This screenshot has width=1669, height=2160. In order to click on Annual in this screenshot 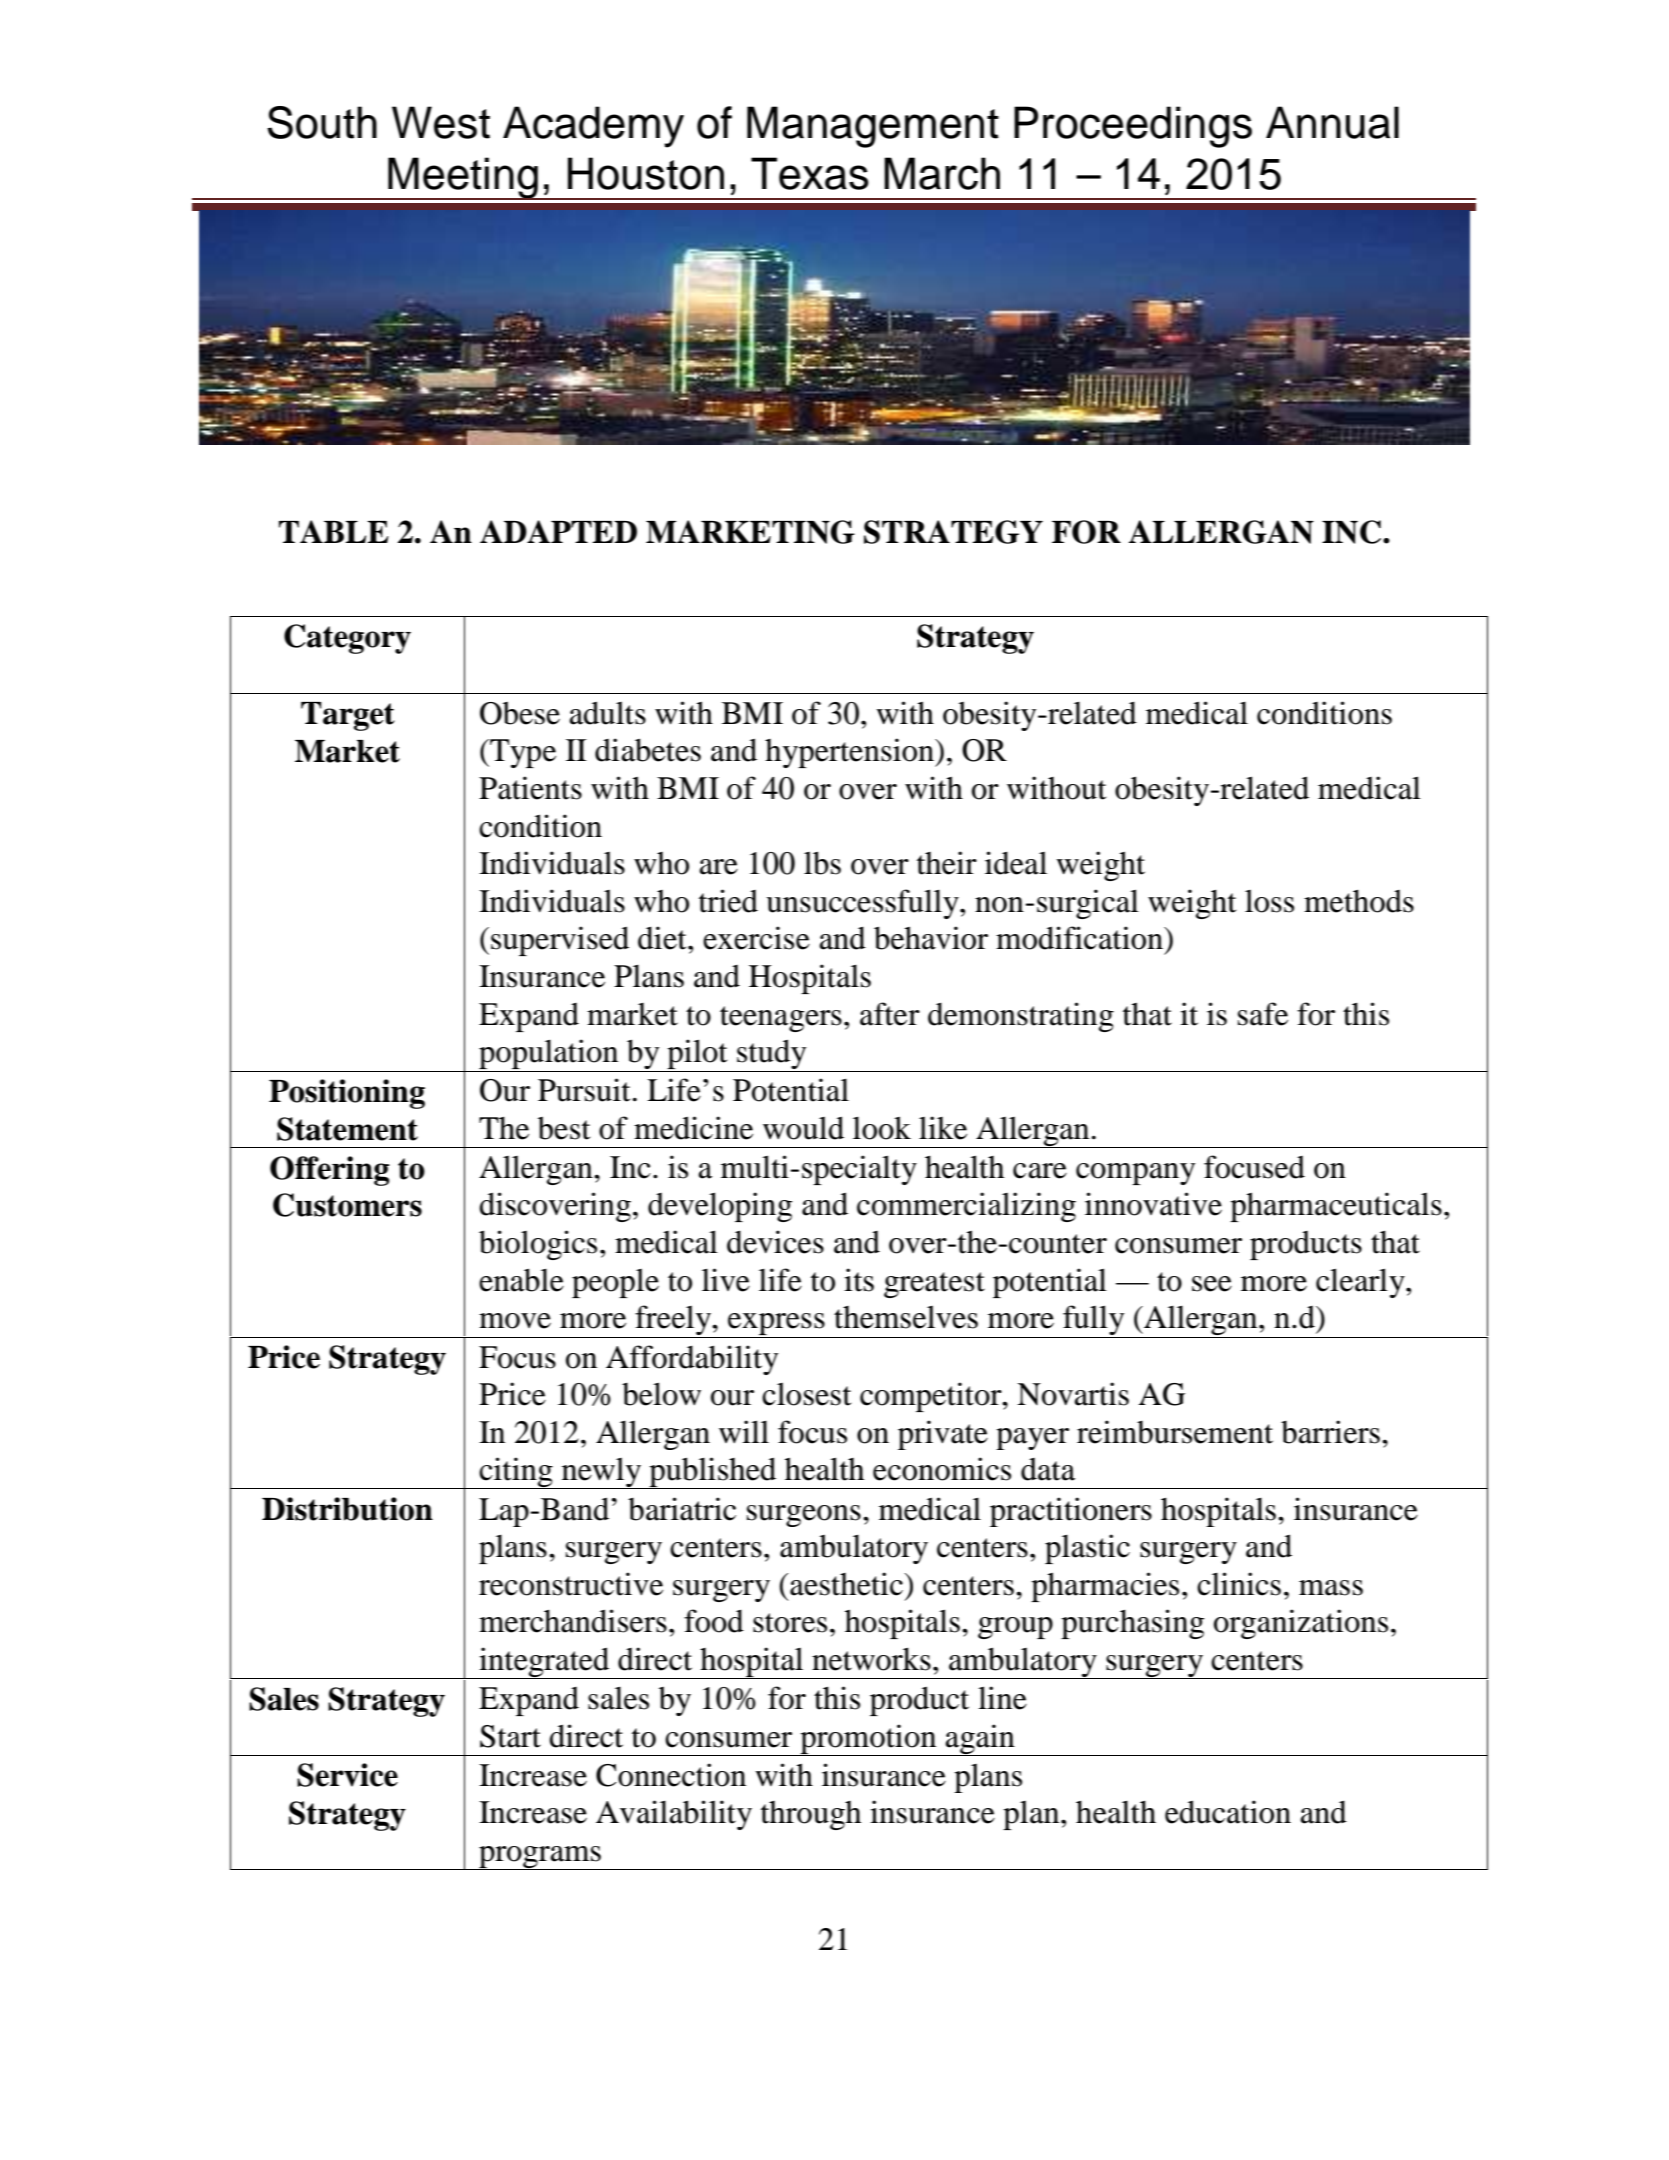, I will do `click(1332, 122)`.
